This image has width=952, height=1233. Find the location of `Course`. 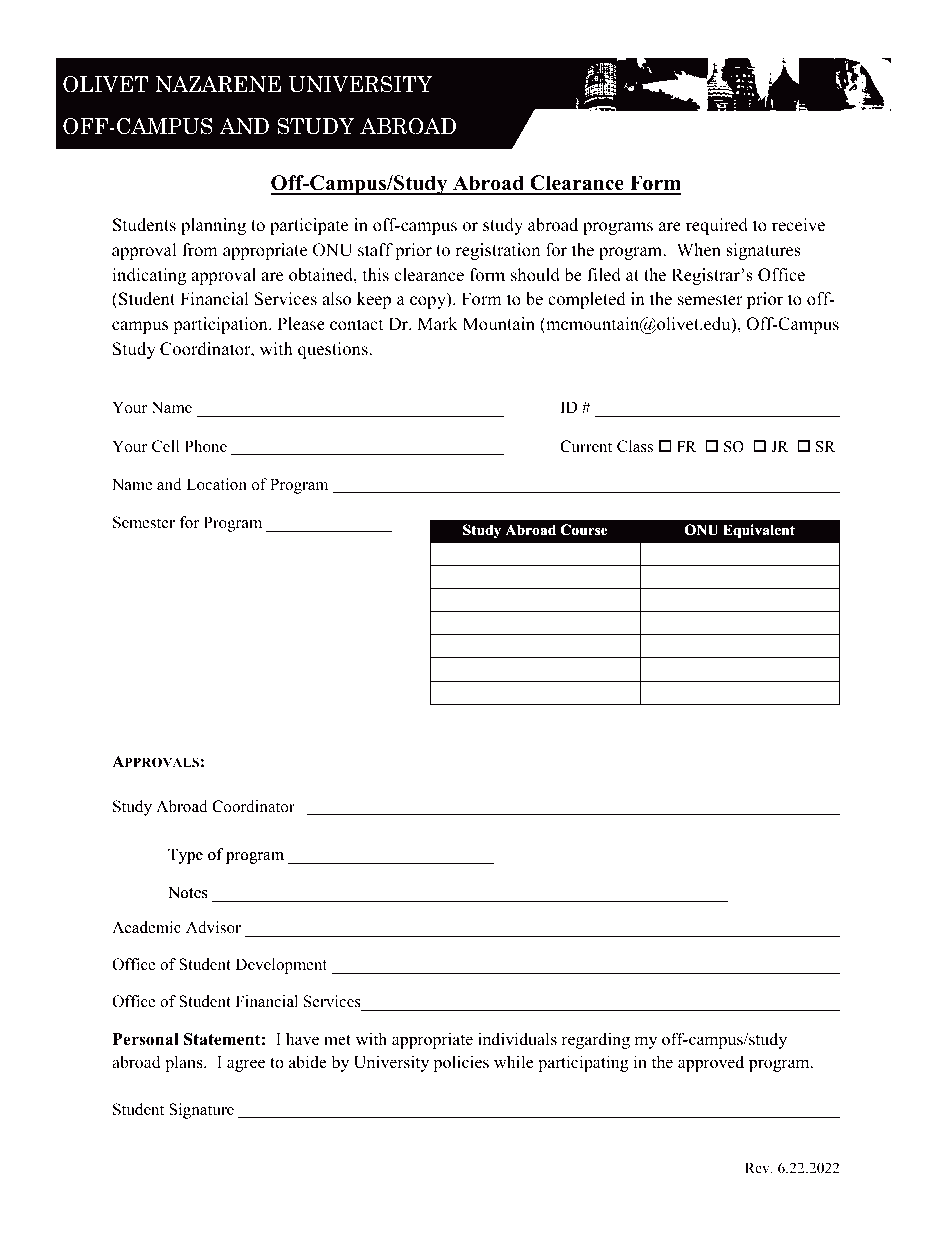

Course is located at coordinates (584, 529).
